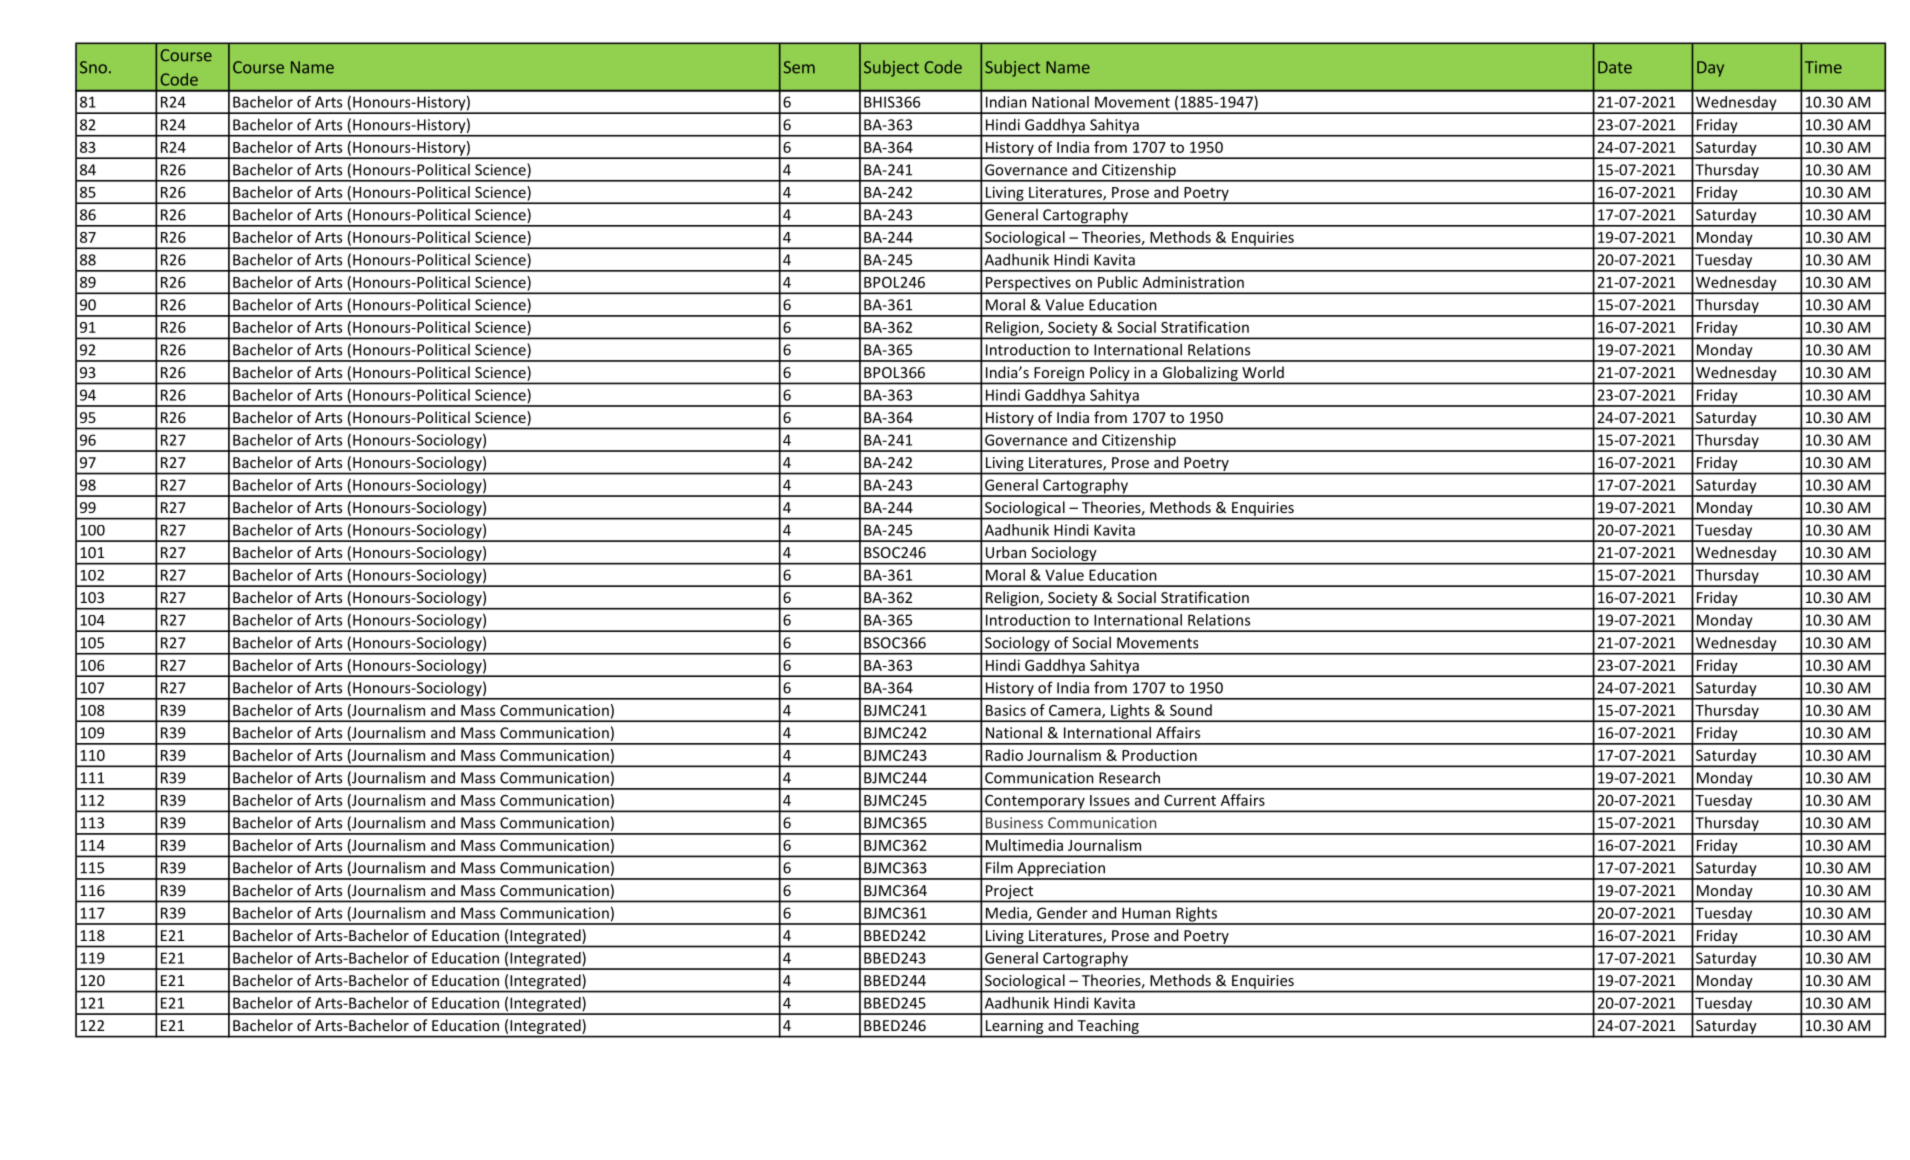  What do you see at coordinates (799, 67) in the screenshot?
I see `Sem` at bounding box center [799, 67].
